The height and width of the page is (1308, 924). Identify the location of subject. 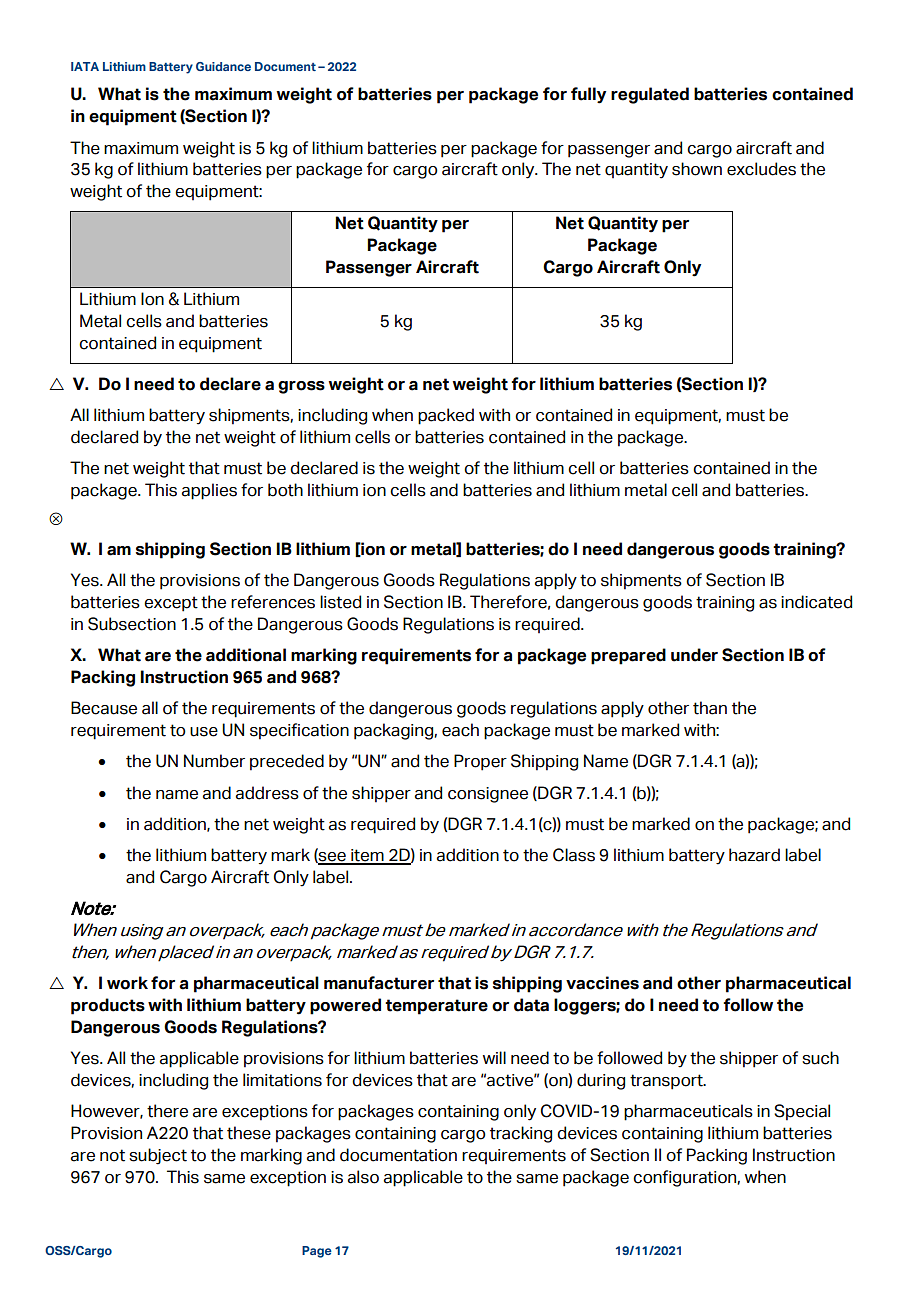
(158, 1156).
